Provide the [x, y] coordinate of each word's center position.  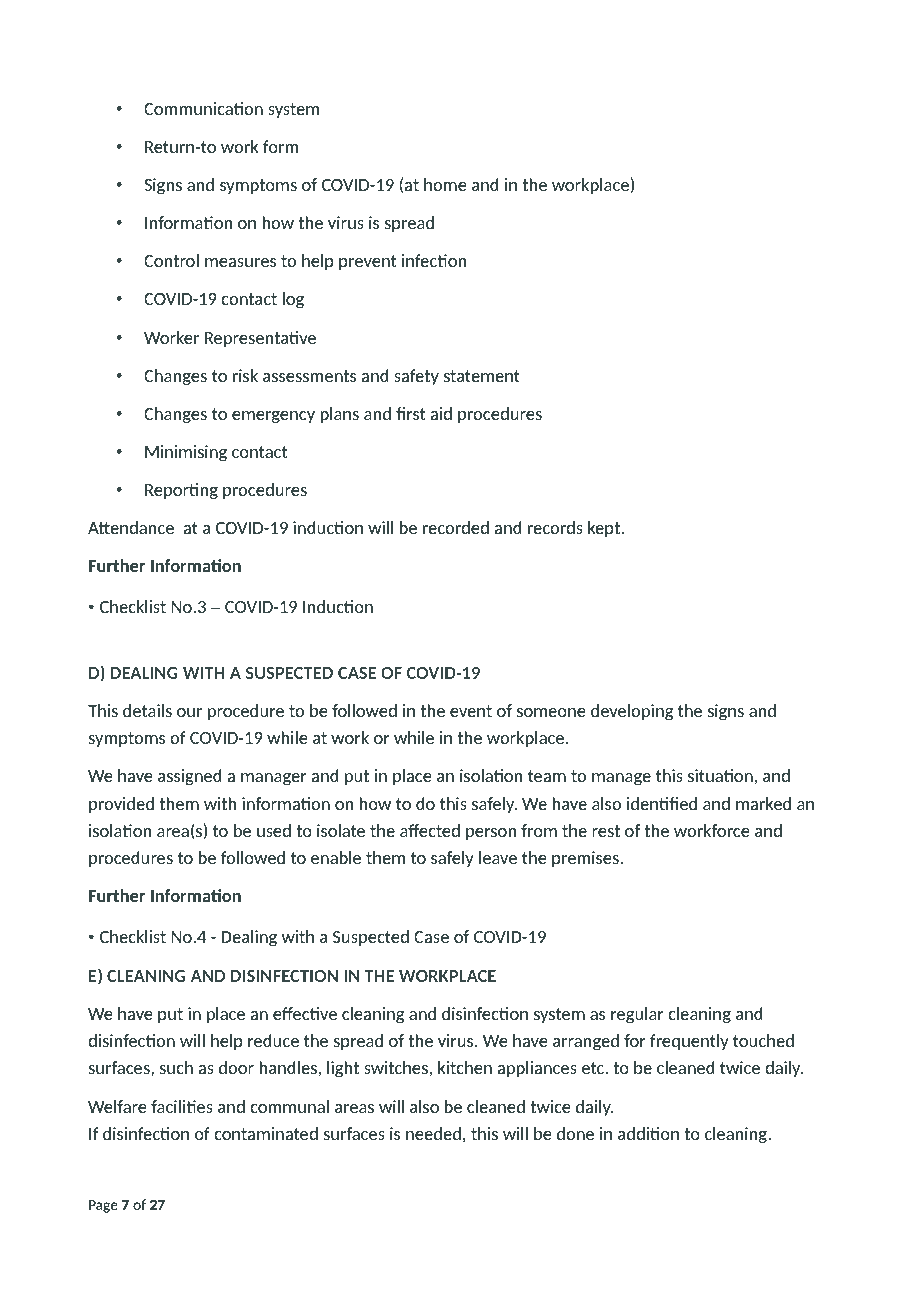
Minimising [186, 453]
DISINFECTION [284, 976]
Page [103, 1206]
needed [433, 1133]
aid [441, 413]
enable [336, 857]
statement [482, 376]
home [445, 184]
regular [637, 1015]
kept [605, 529]
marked [763, 803]
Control [171, 260]
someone [551, 712]
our [189, 712]
